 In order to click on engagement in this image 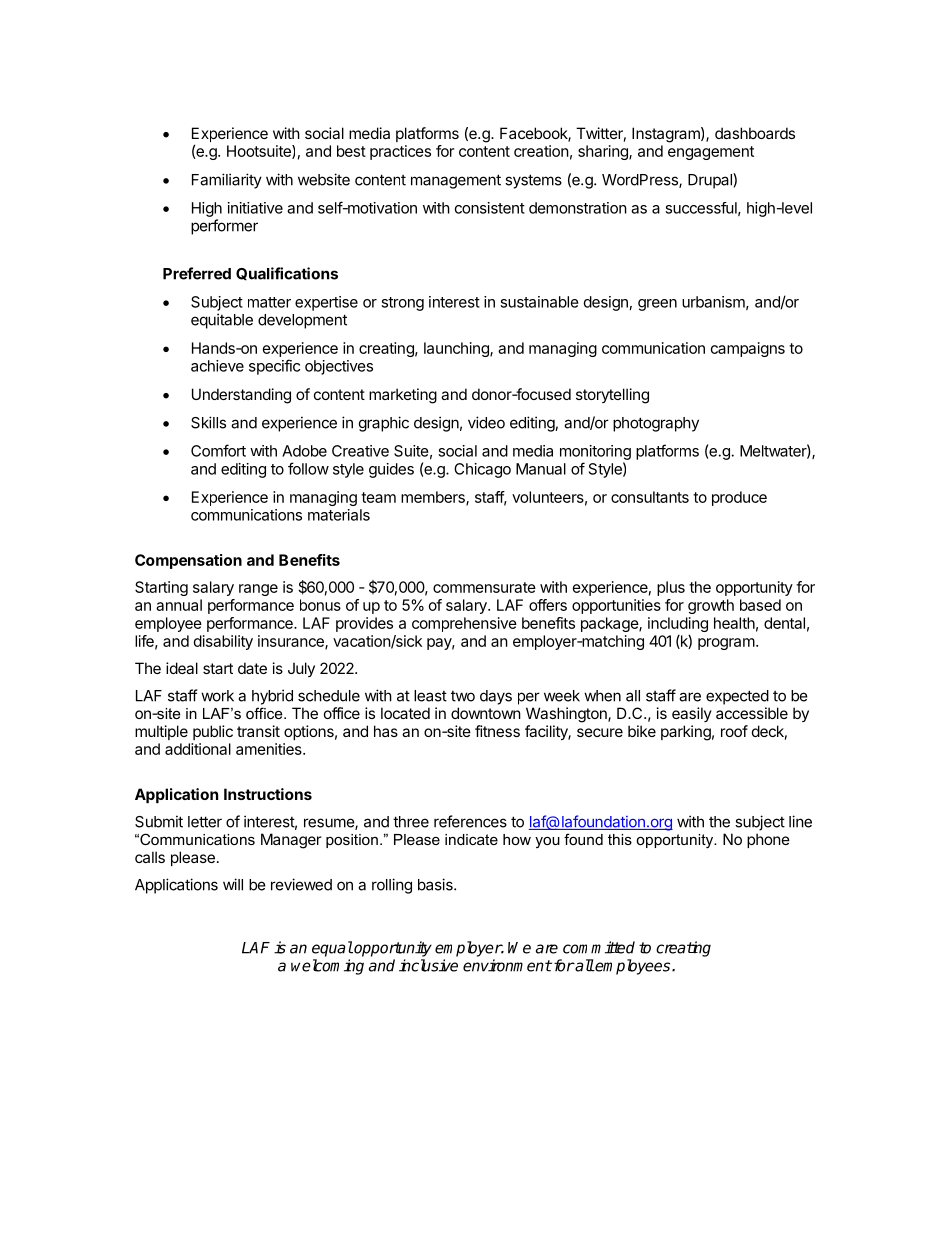, I will do `click(711, 153)`.
